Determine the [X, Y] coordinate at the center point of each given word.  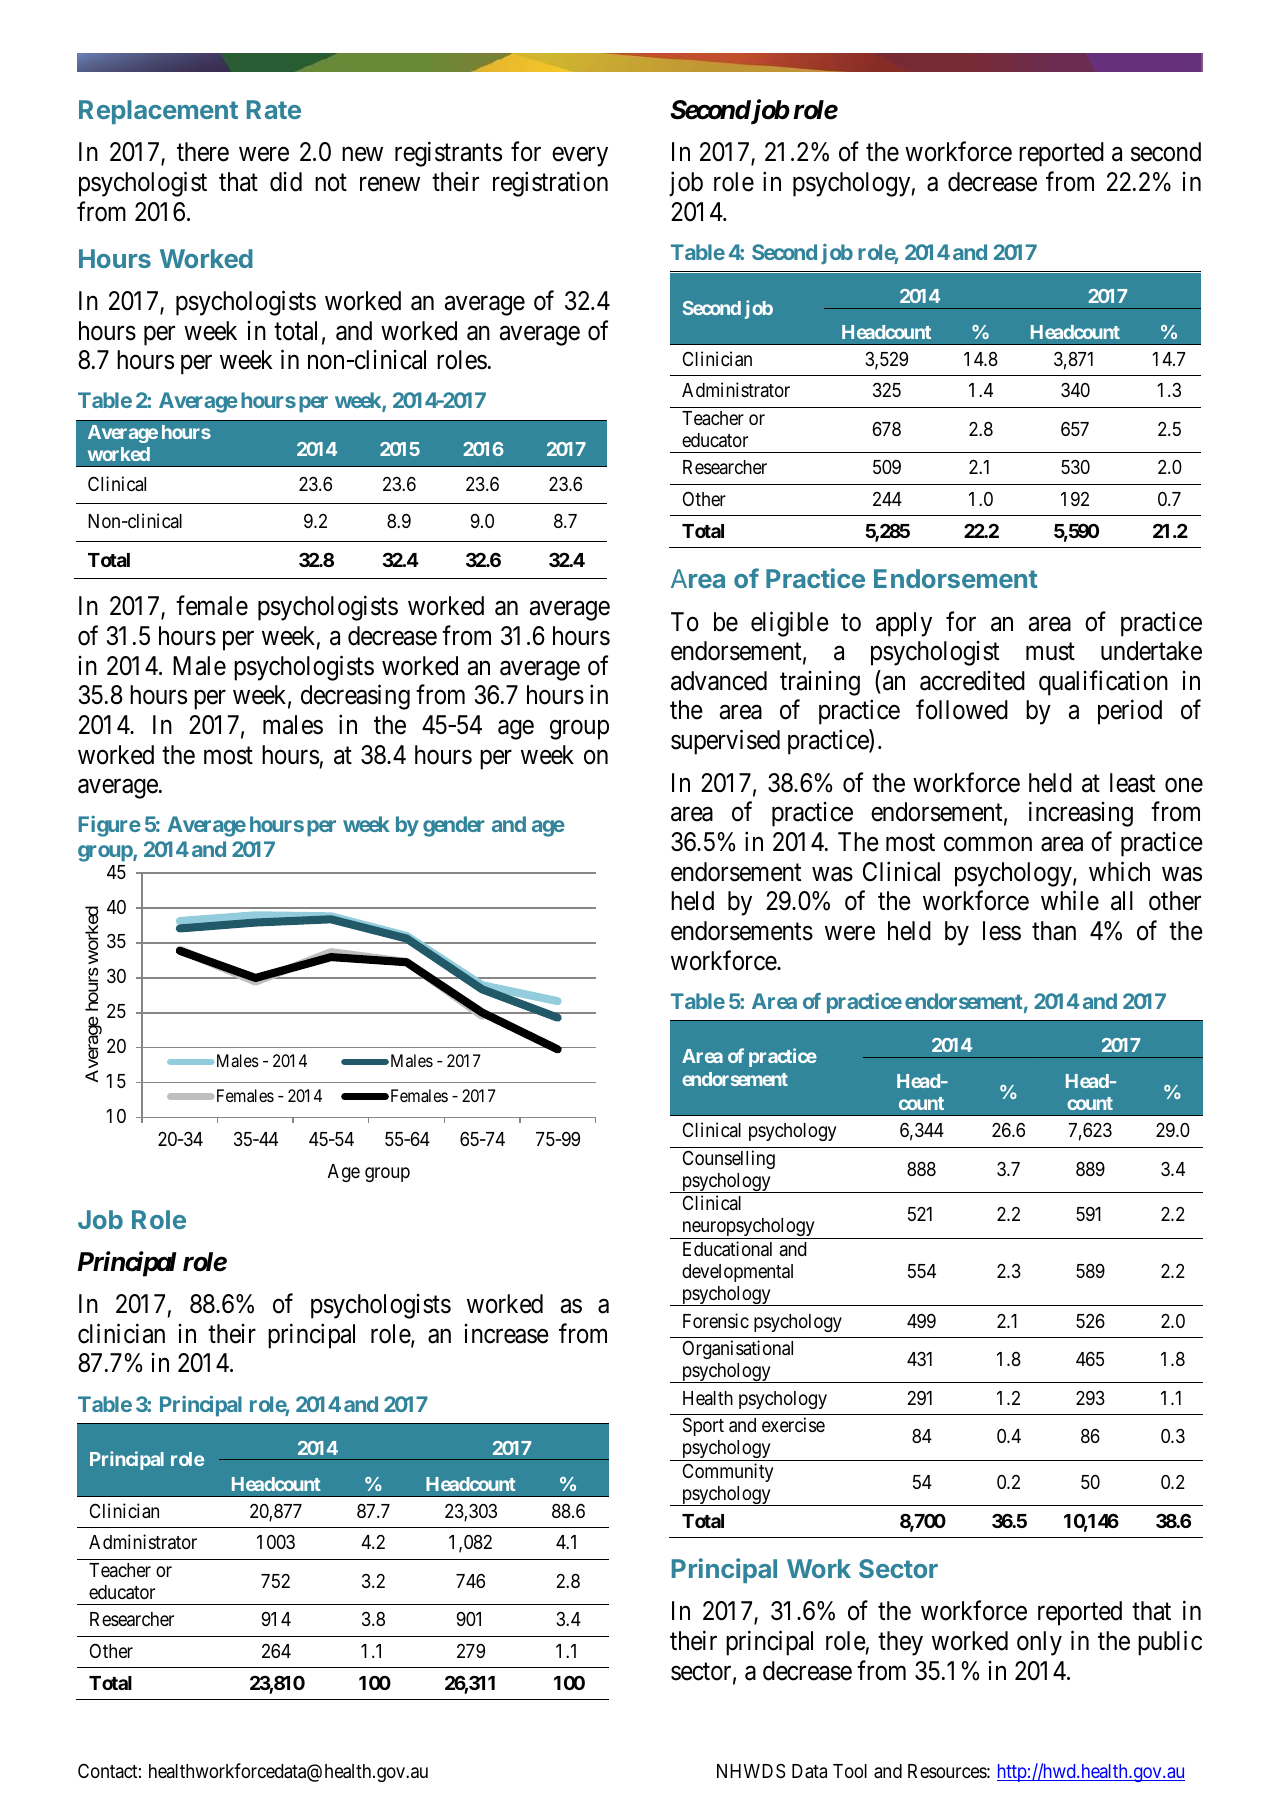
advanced [719, 681]
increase [506, 1334]
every [580, 157]
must [1050, 652]
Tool [850, 1771]
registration [550, 184]
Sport [703, 1426]
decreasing [355, 697]
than [1054, 931]
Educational [727, 1249]
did [286, 182]
